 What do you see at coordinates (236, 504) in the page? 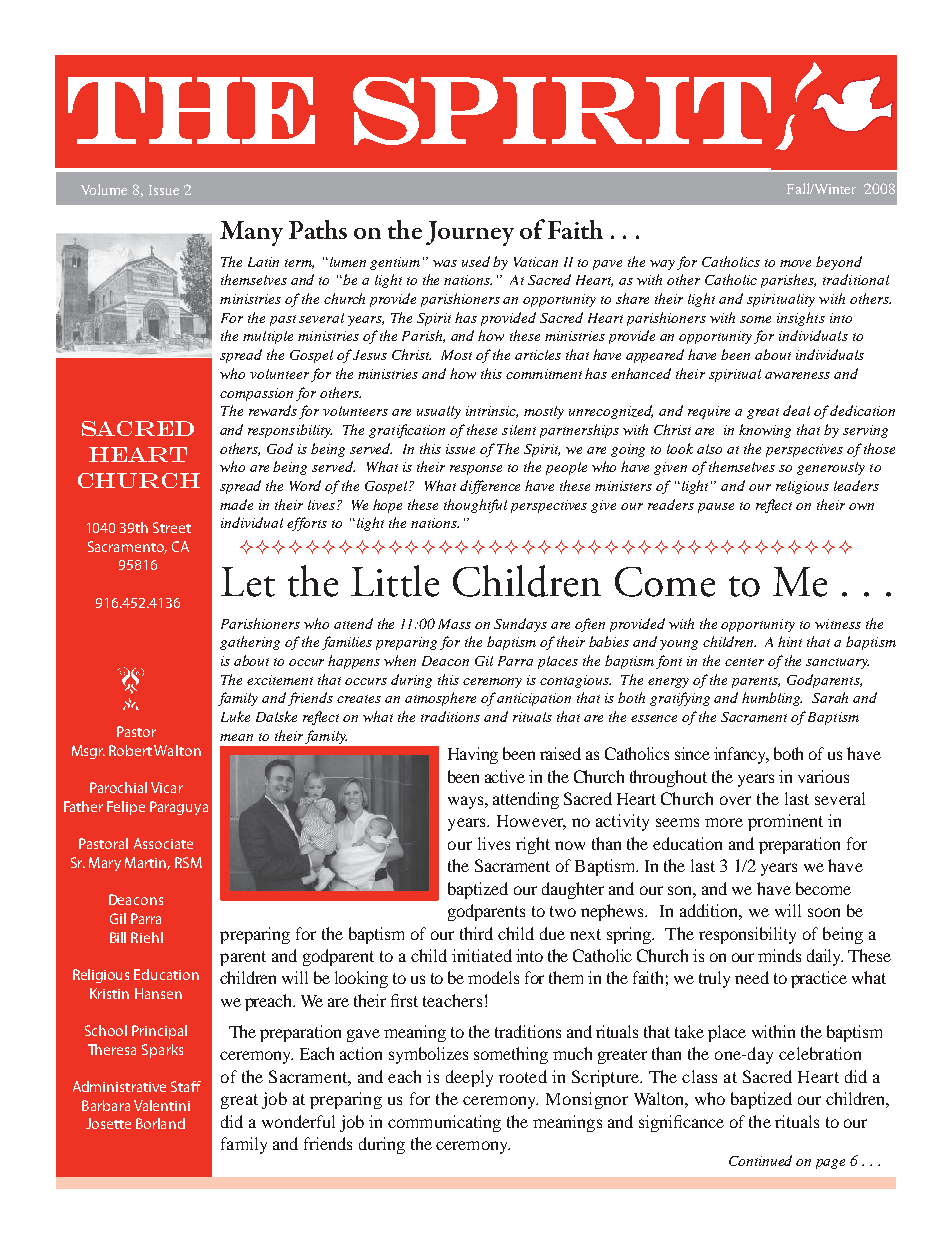
I see `made` at bounding box center [236, 504].
